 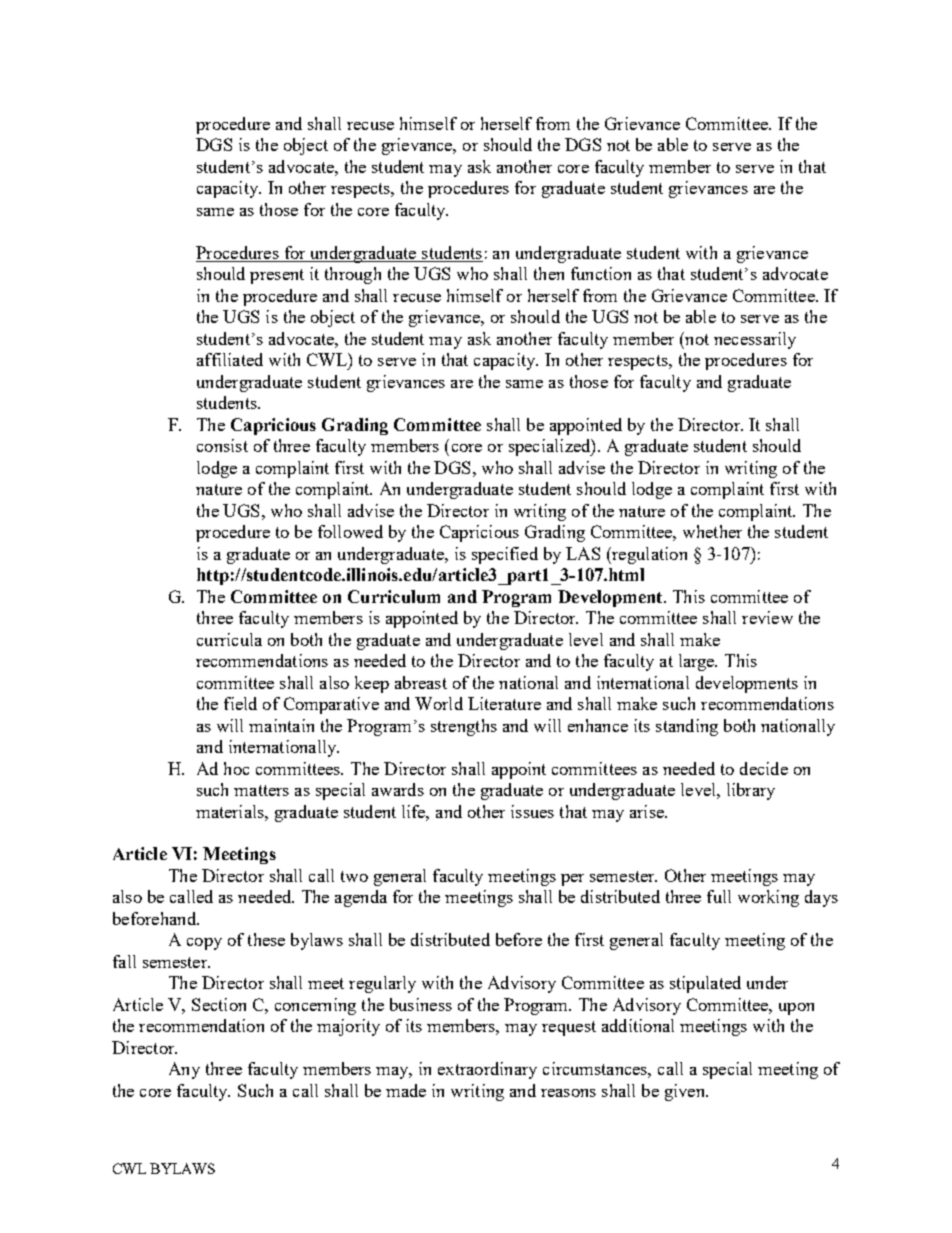 What do you see at coordinates (277, 276) in the screenshot?
I see `present` at bounding box center [277, 276].
